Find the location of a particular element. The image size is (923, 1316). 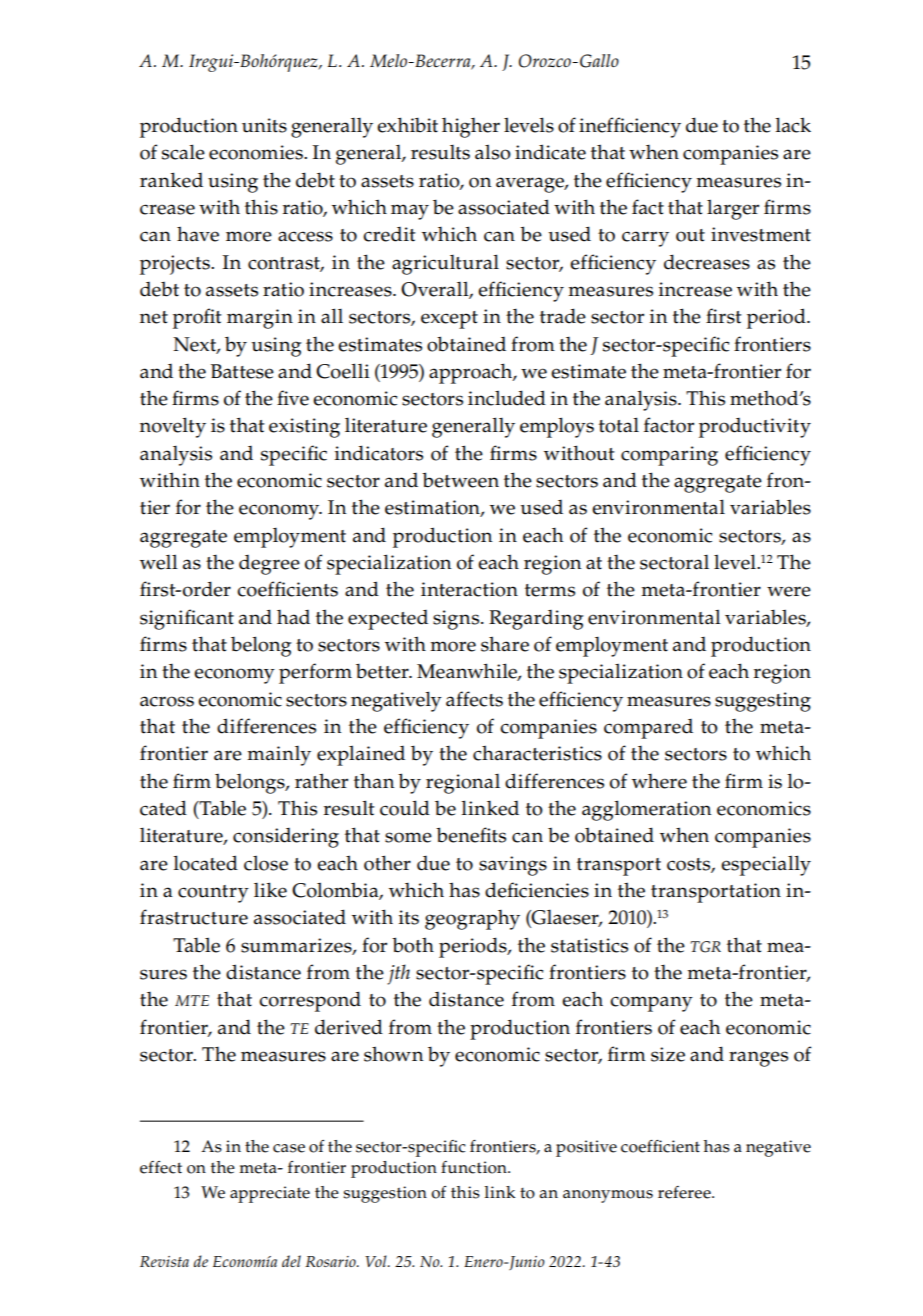

also is located at coordinates (493, 152).
